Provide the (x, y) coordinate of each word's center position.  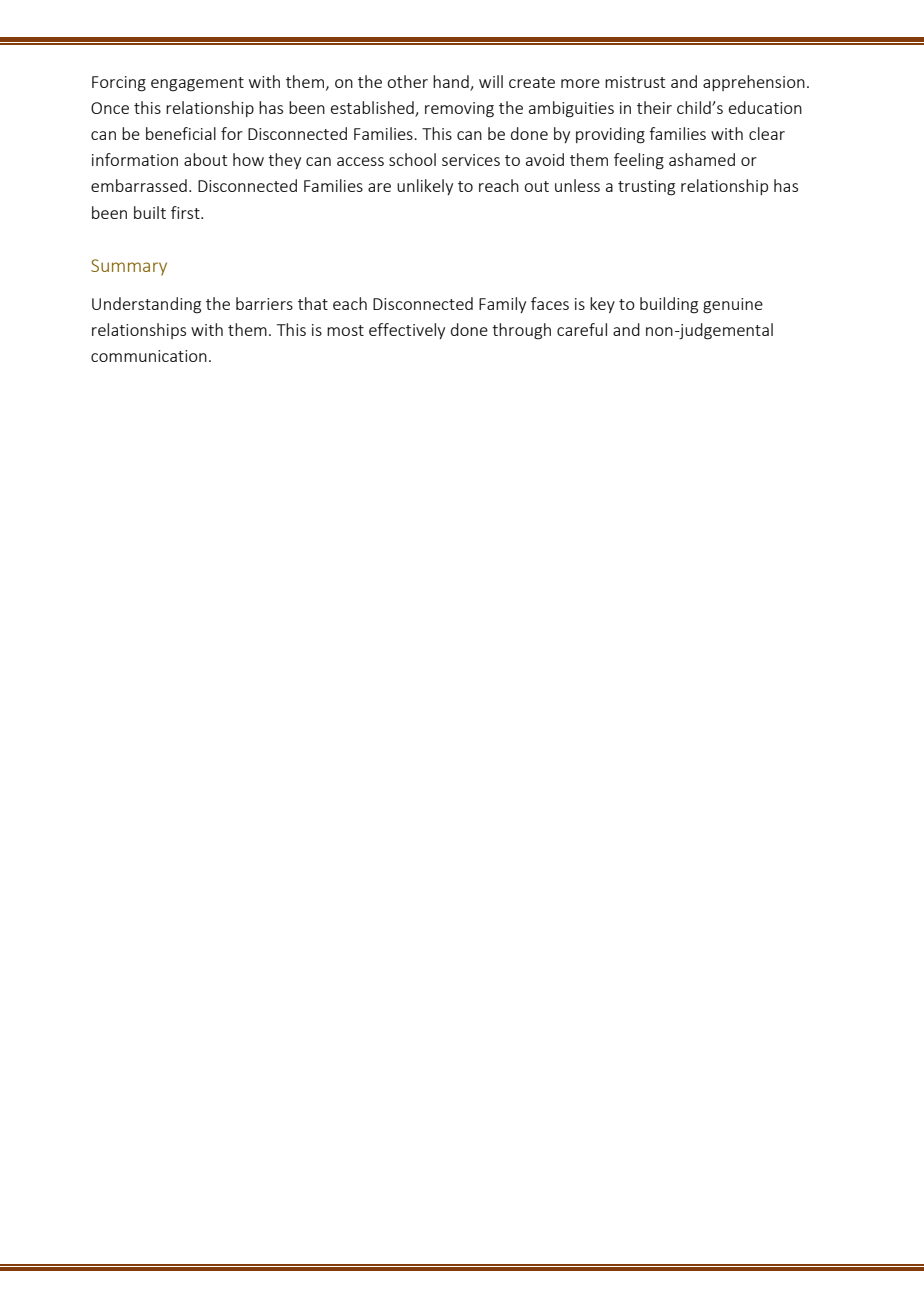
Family (502, 305)
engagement (197, 84)
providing (610, 135)
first (186, 212)
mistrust (635, 82)
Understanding (146, 305)
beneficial (181, 133)
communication (149, 356)
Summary (129, 267)
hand (451, 81)
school (412, 159)
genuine (733, 306)
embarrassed (139, 185)
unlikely (425, 187)
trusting (646, 188)
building (669, 305)
